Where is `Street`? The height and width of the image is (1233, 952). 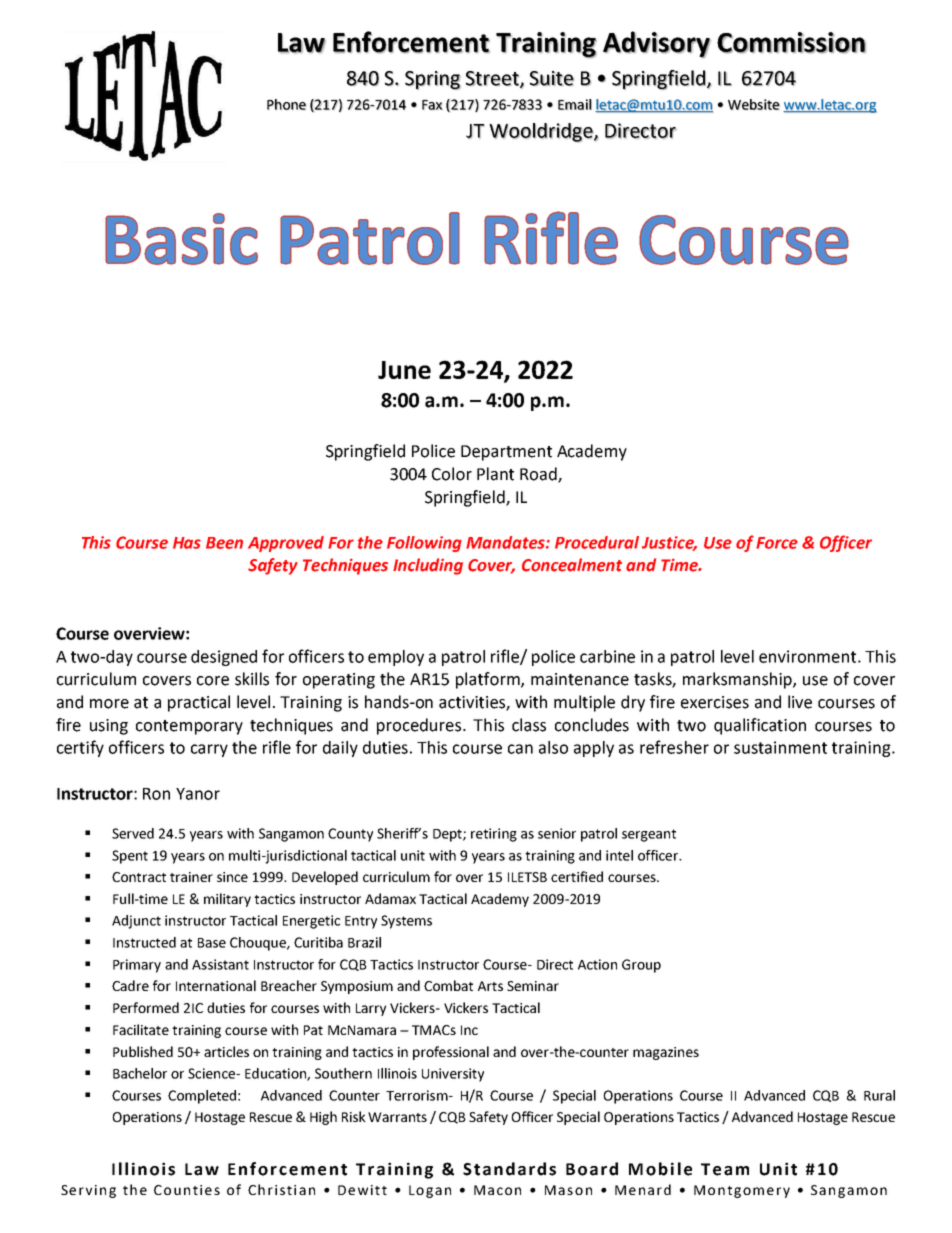
Street is located at coordinates (493, 79).
